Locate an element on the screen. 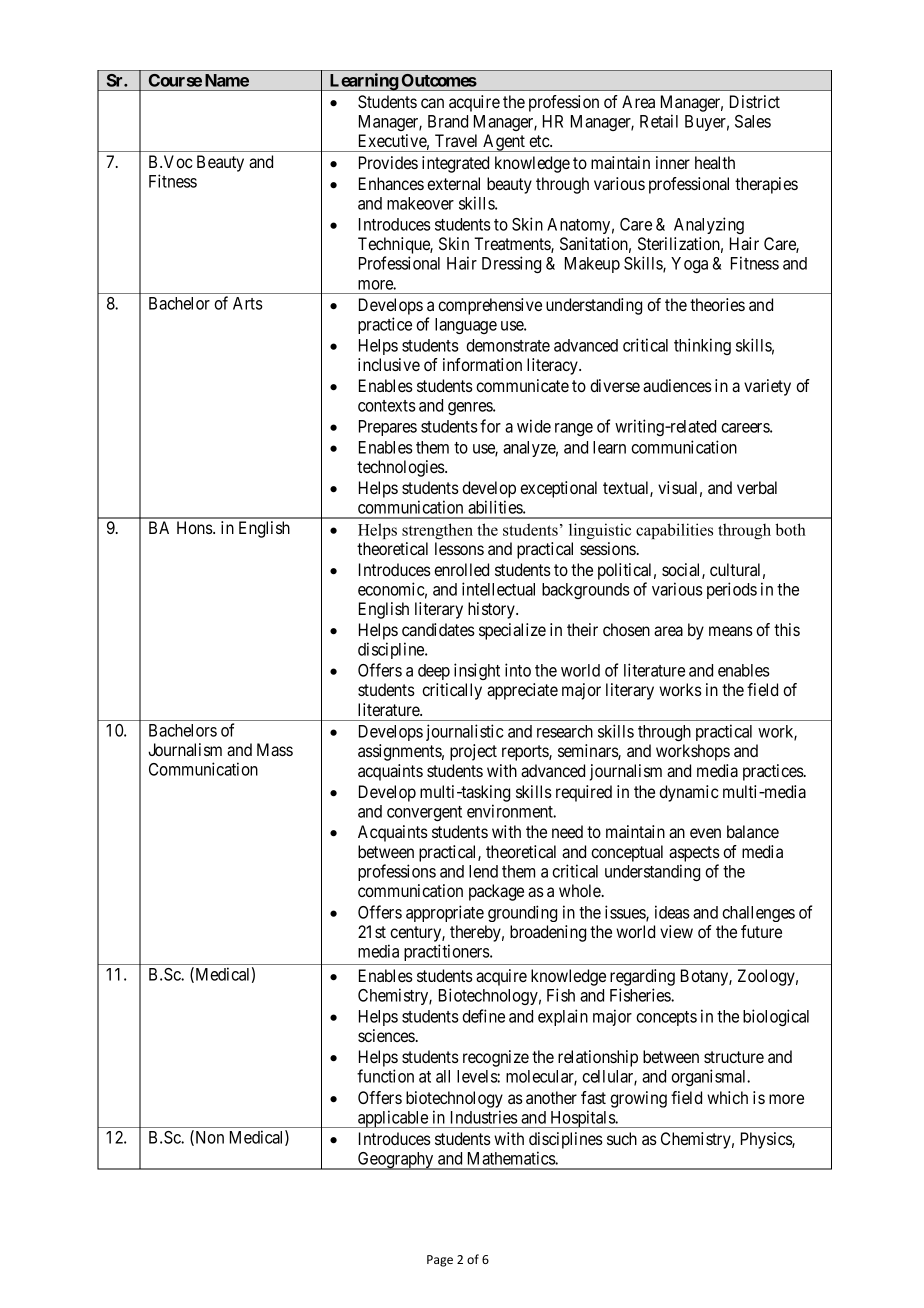 Image resolution: width=924 pixels, height=1308 pixels. health is located at coordinates (715, 162).
